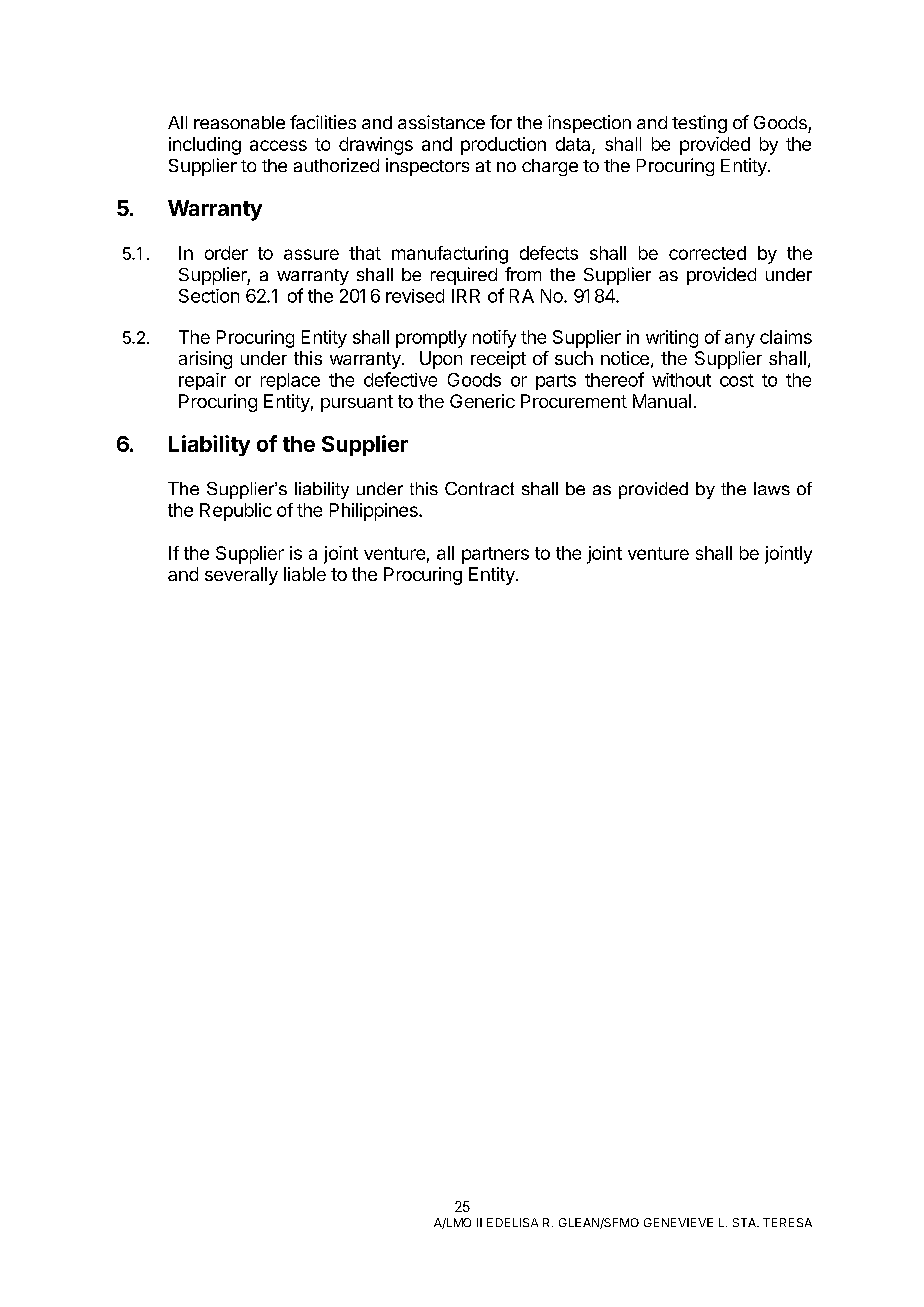 This document has height=1307, width=924. What do you see at coordinates (787, 1222) in the document?
I see `TERESA` at bounding box center [787, 1222].
